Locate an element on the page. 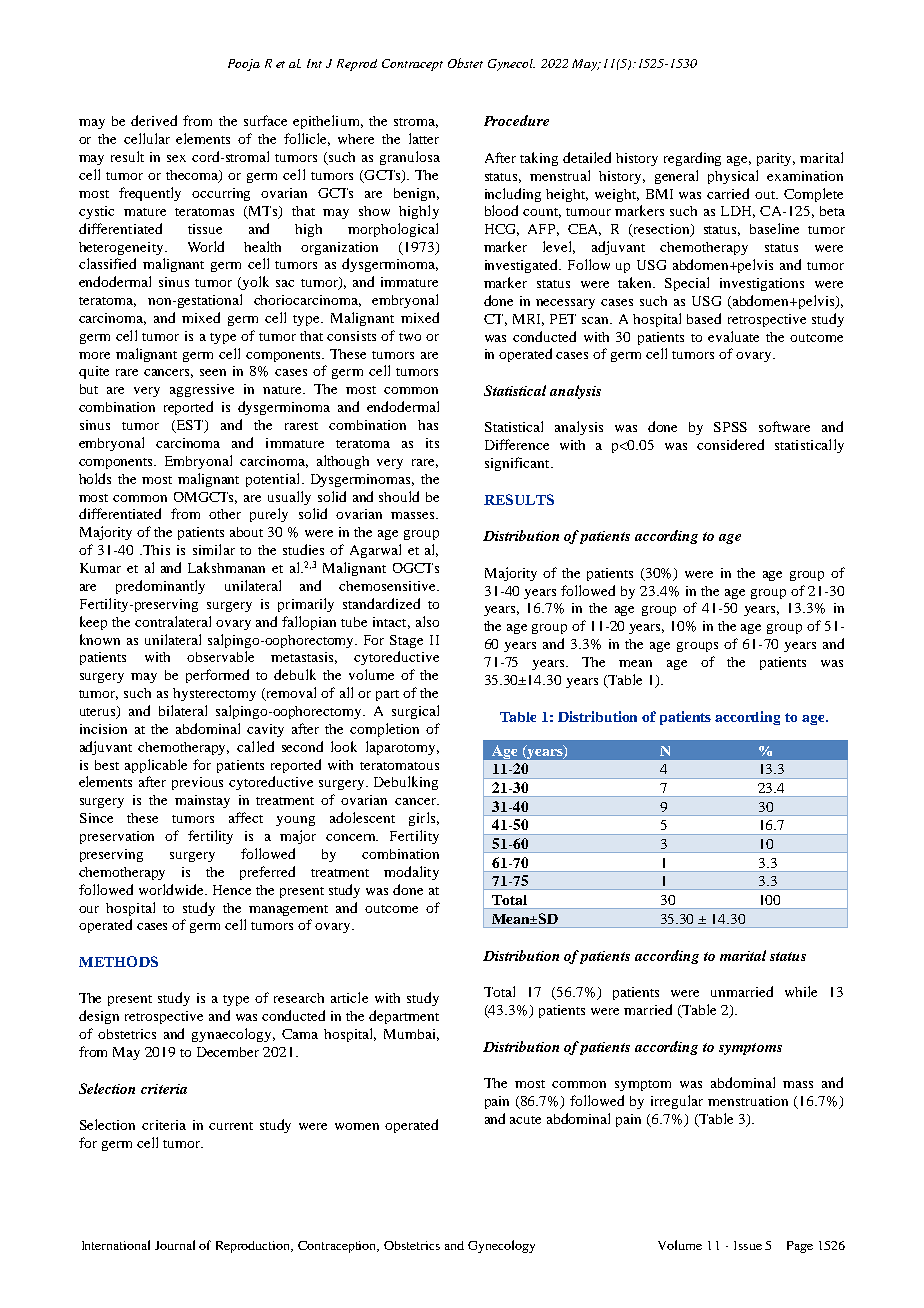  acute is located at coordinates (525, 1120).
